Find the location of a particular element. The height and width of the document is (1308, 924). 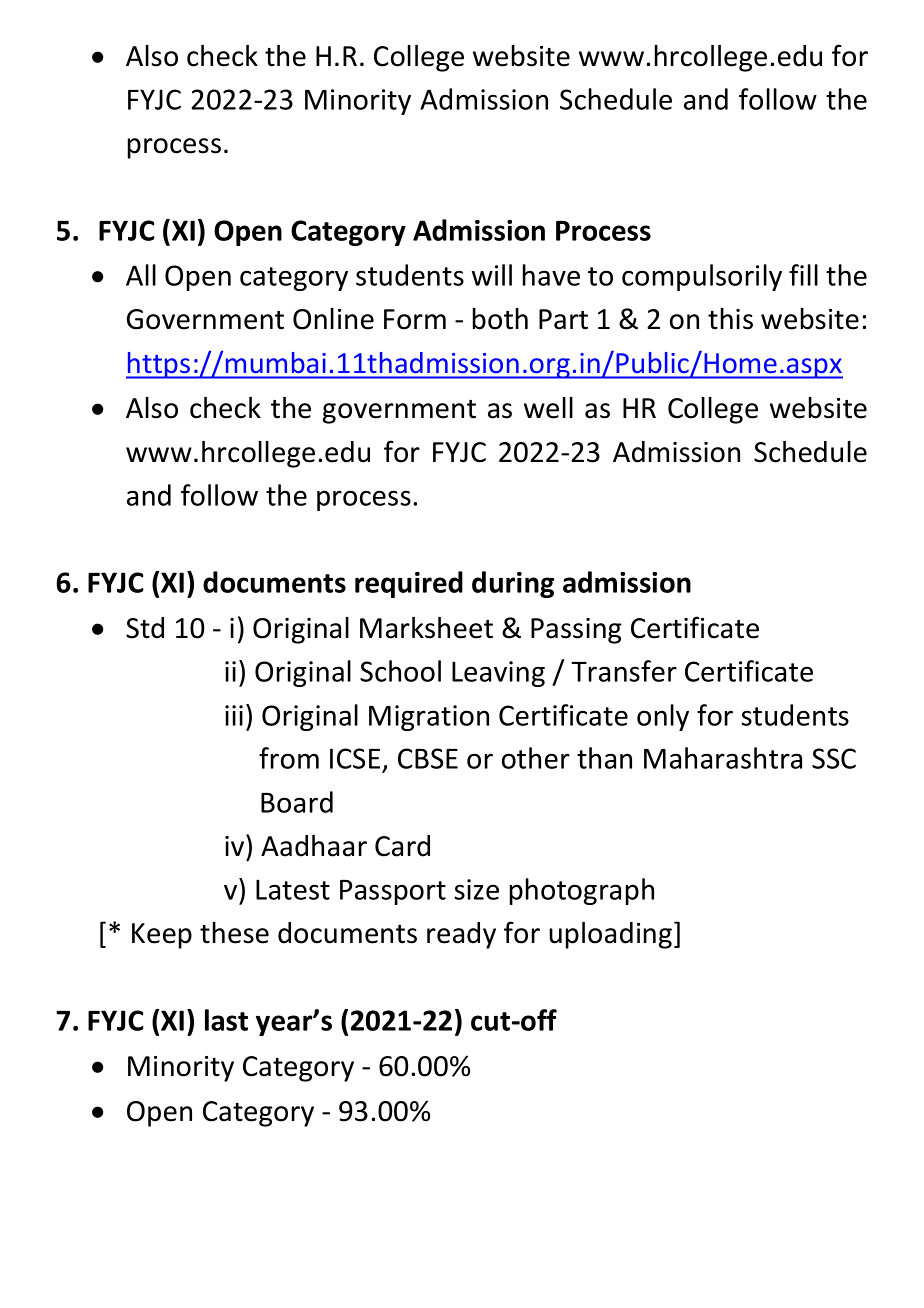

last is located at coordinates (226, 1020).
